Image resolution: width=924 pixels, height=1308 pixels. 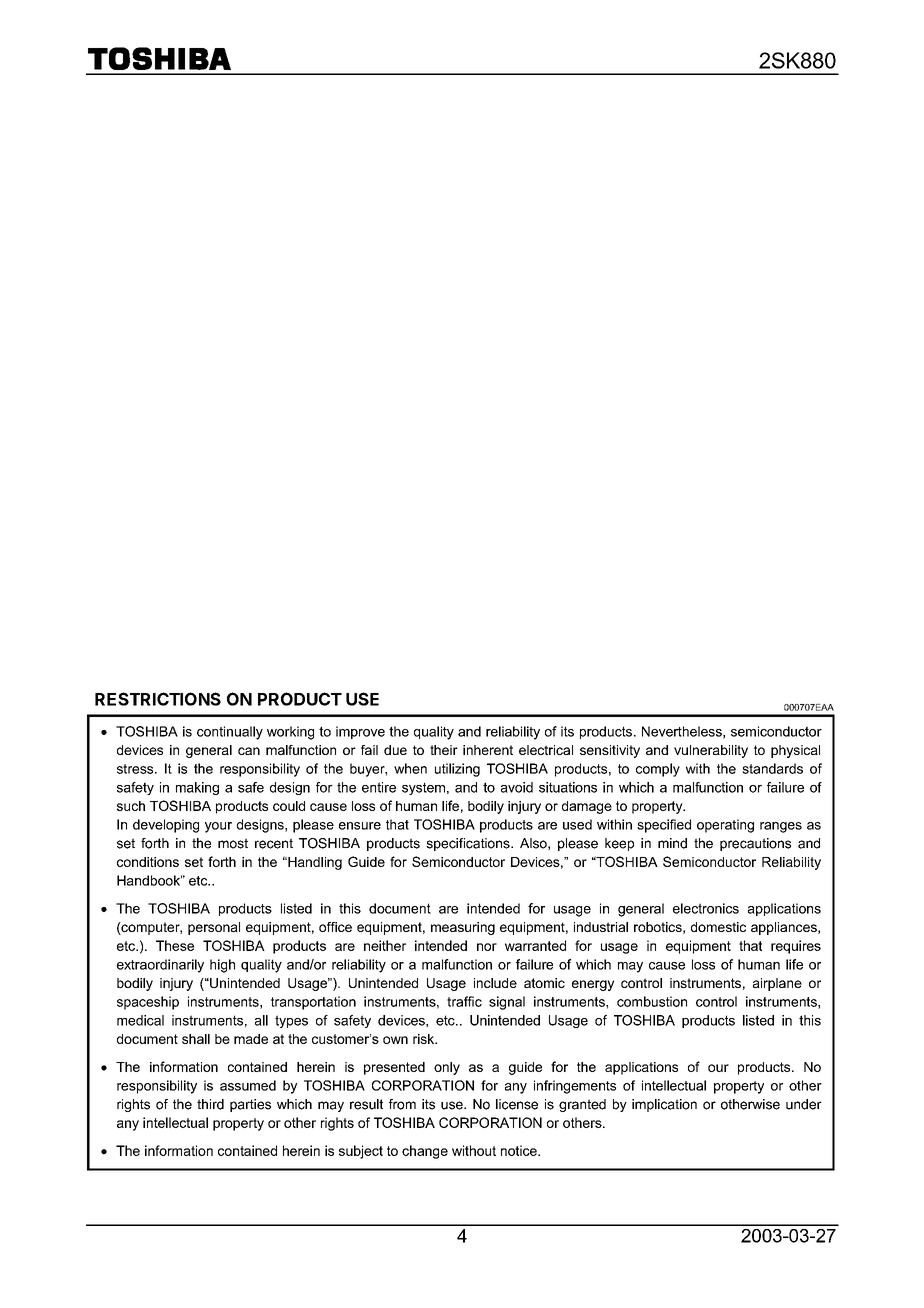 I want to click on third, so click(x=210, y=1104).
